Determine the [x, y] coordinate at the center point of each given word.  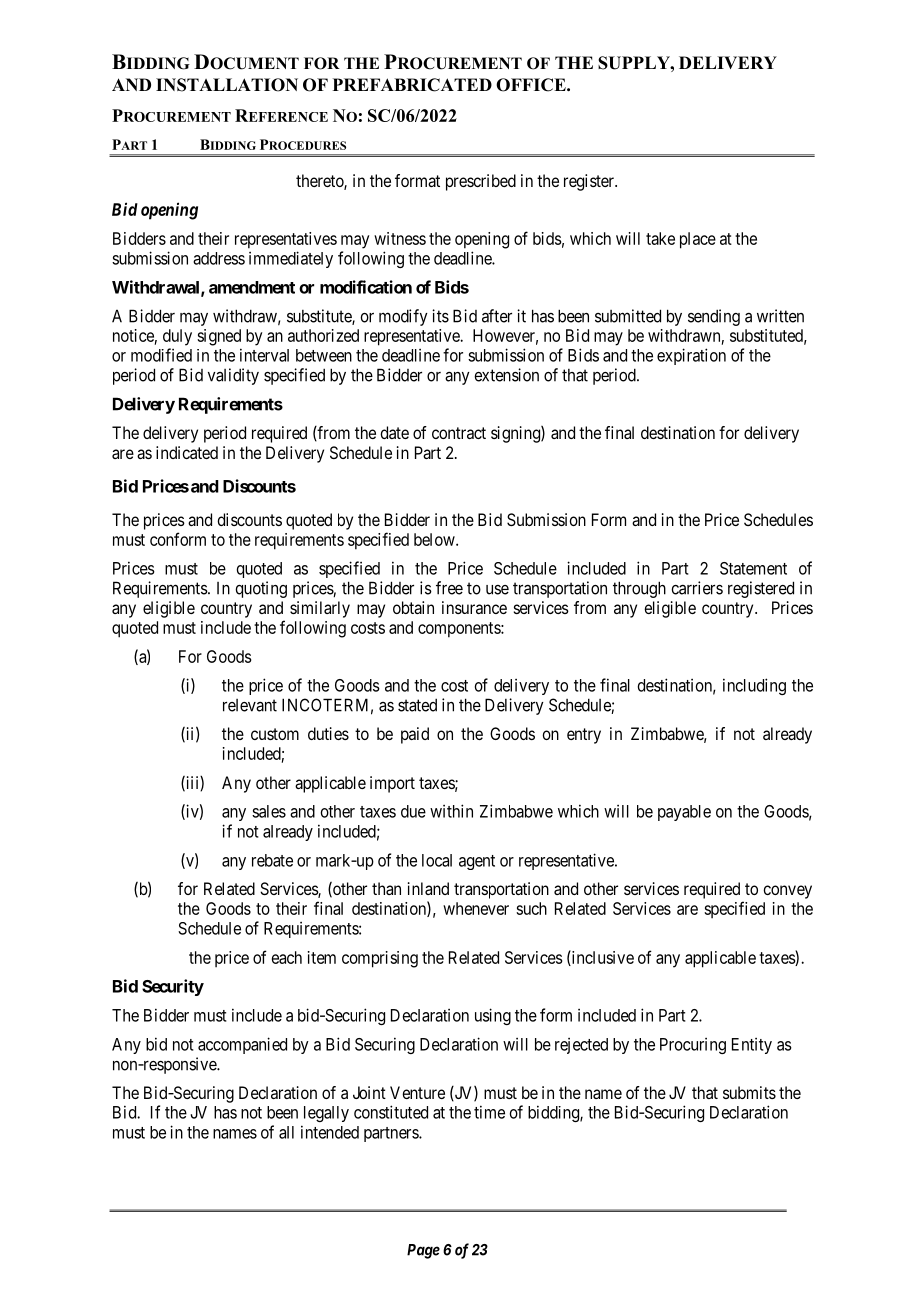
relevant [250, 705]
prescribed [481, 182]
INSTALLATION [227, 85]
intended [330, 1132]
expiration [691, 356]
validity [233, 376]
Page [423, 1251]
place [698, 240]
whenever [476, 908]
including [754, 686]
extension [506, 375]
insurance [474, 607]
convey [787, 892]
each [287, 957]
